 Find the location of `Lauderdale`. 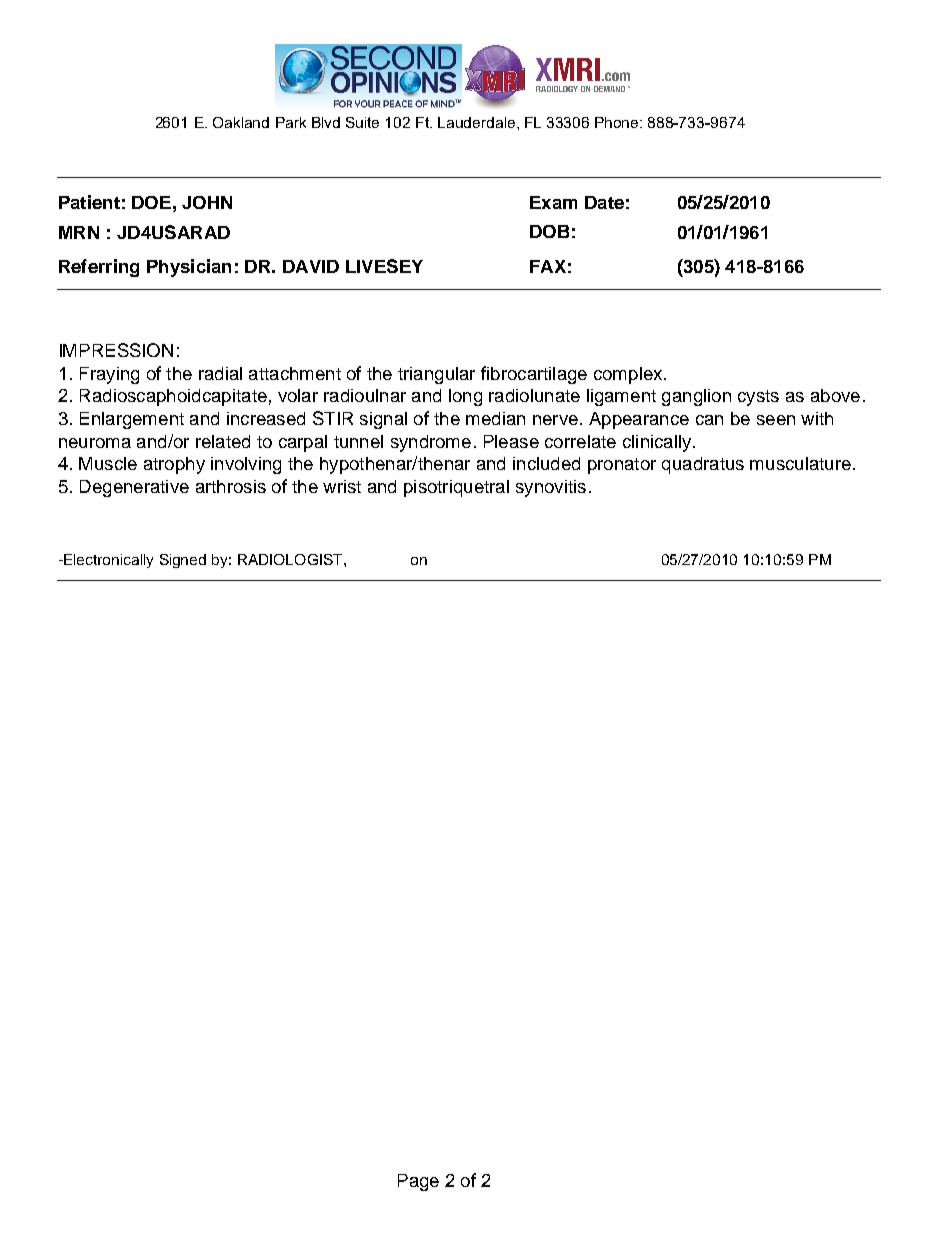

Lauderdale is located at coordinates (478, 122).
